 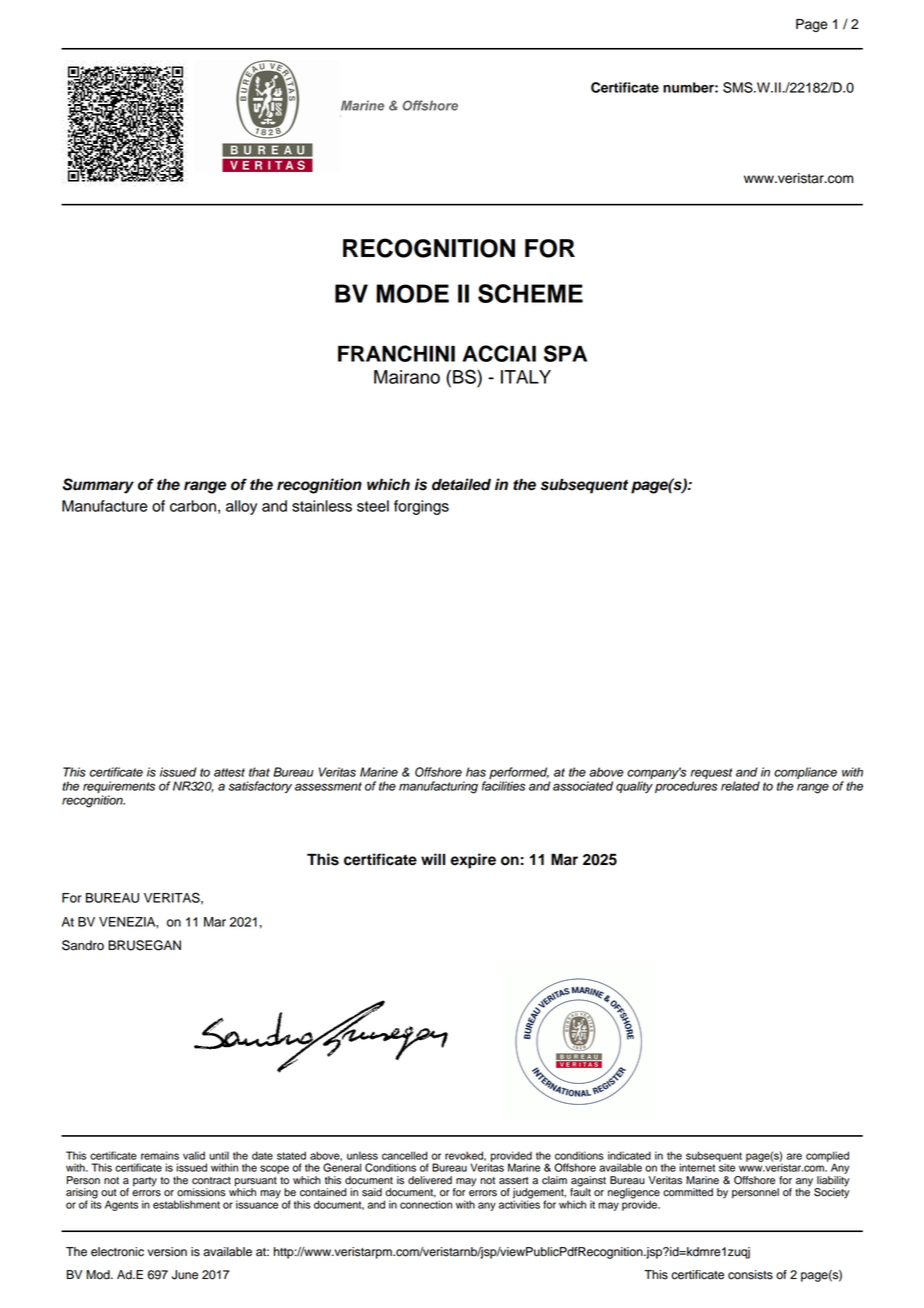 What do you see at coordinates (412, 293) in the screenshot?
I see `MODE` at bounding box center [412, 293].
